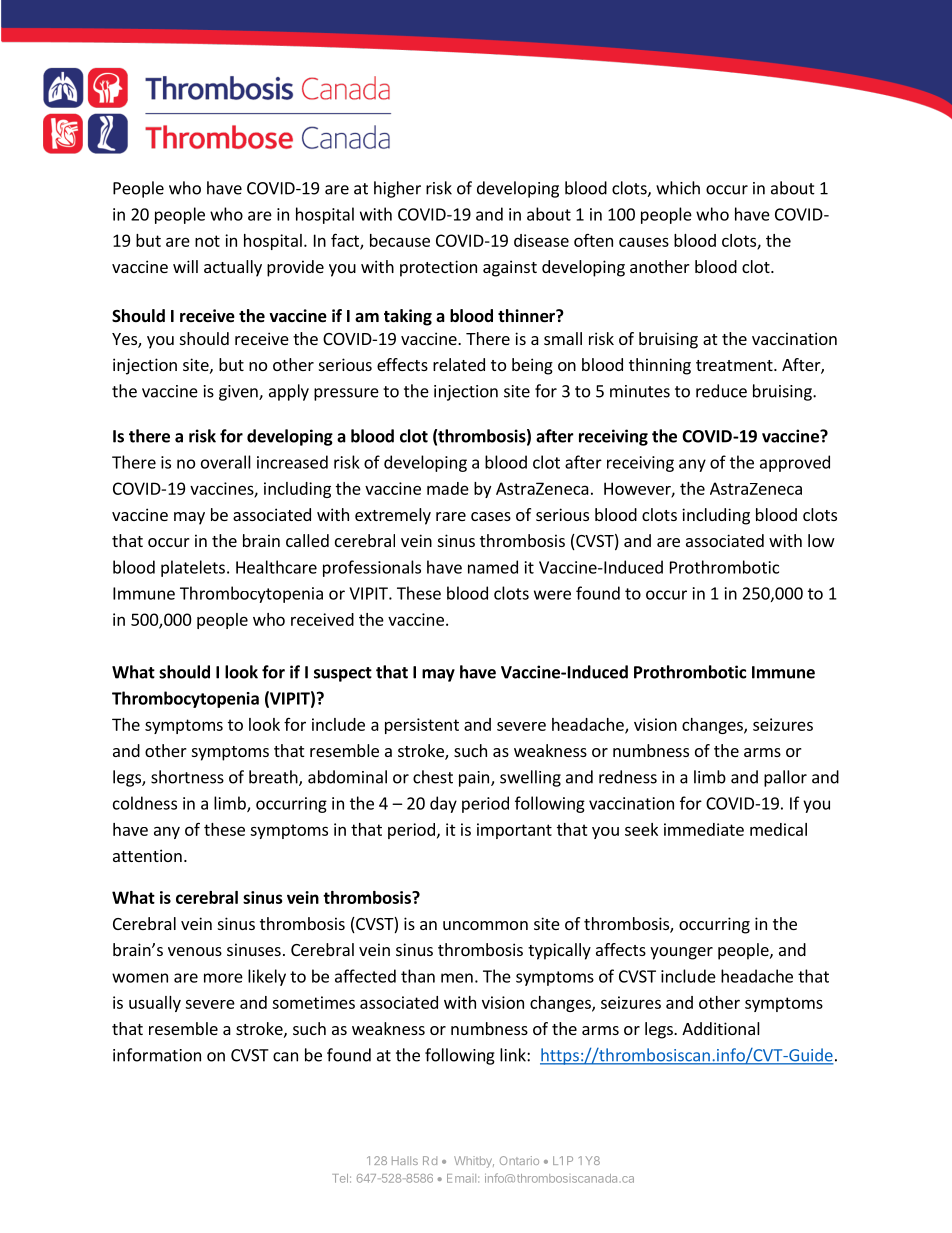  Describe the element at coordinates (485, 925) in the screenshot. I see `uncommon` at that location.
